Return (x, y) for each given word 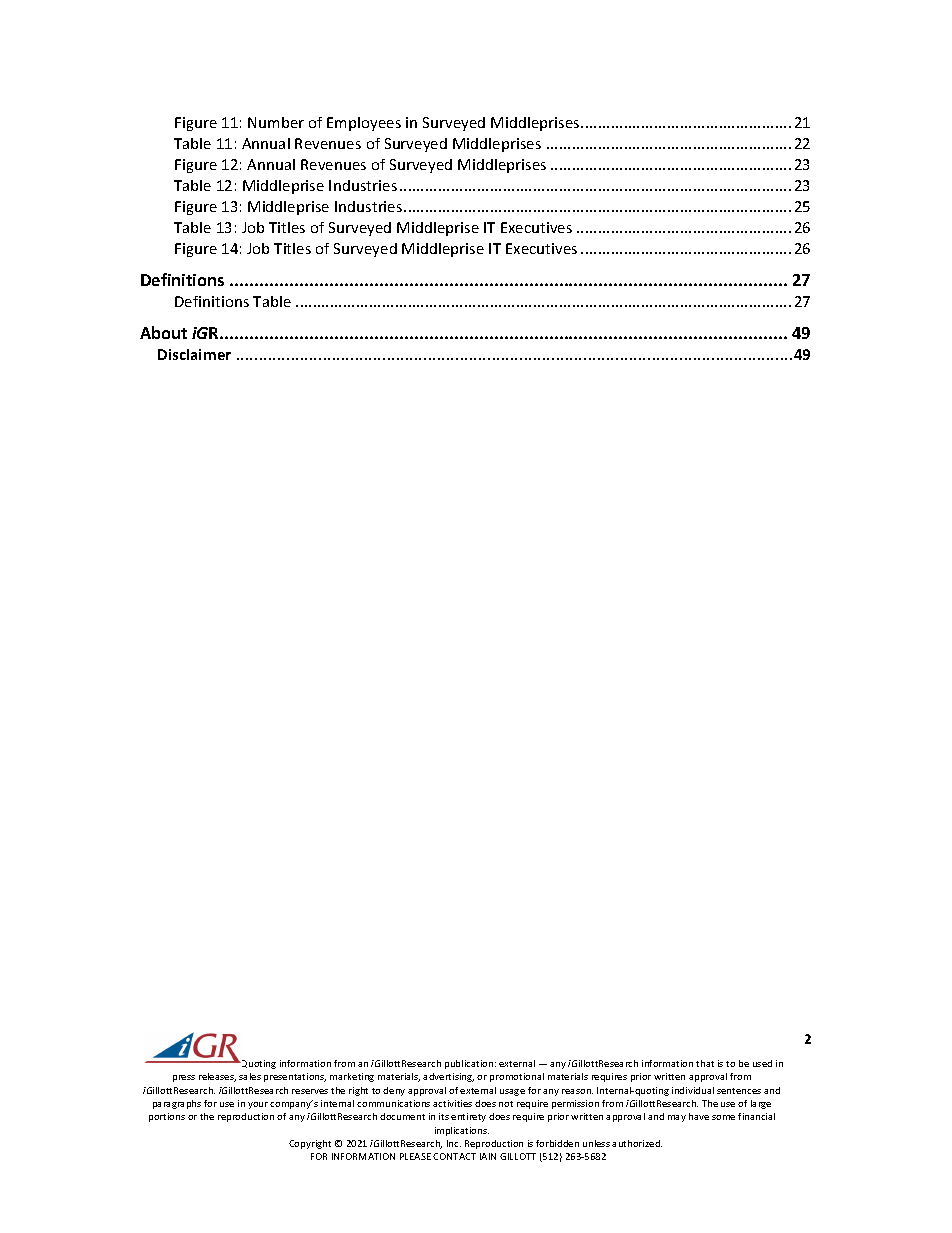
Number (276, 122)
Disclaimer (194, 354)
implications (462, 1131)
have (699, 1116)
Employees (364, 124)
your (258, 1105)
